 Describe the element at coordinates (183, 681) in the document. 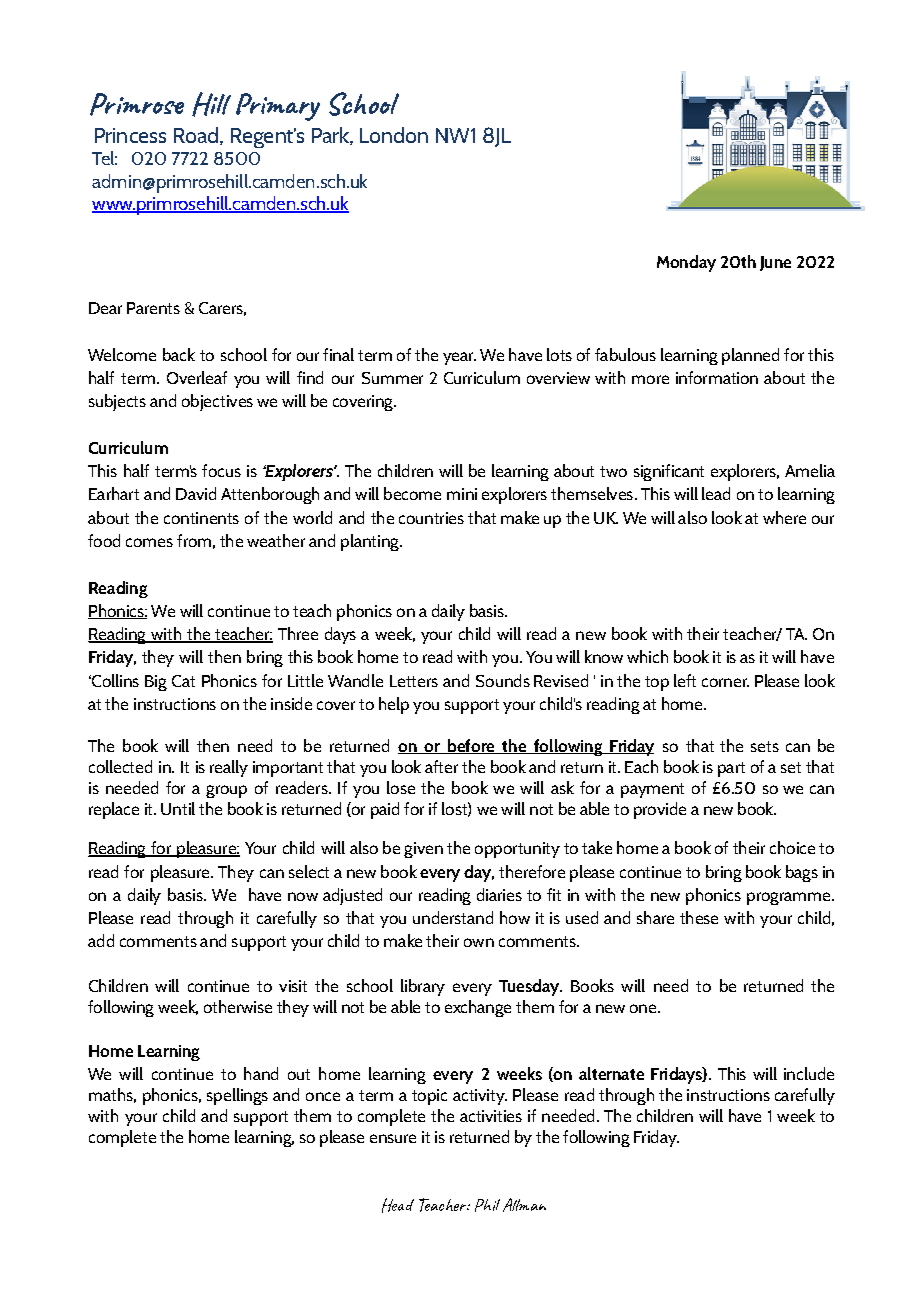

I see `Cat` at that location.
